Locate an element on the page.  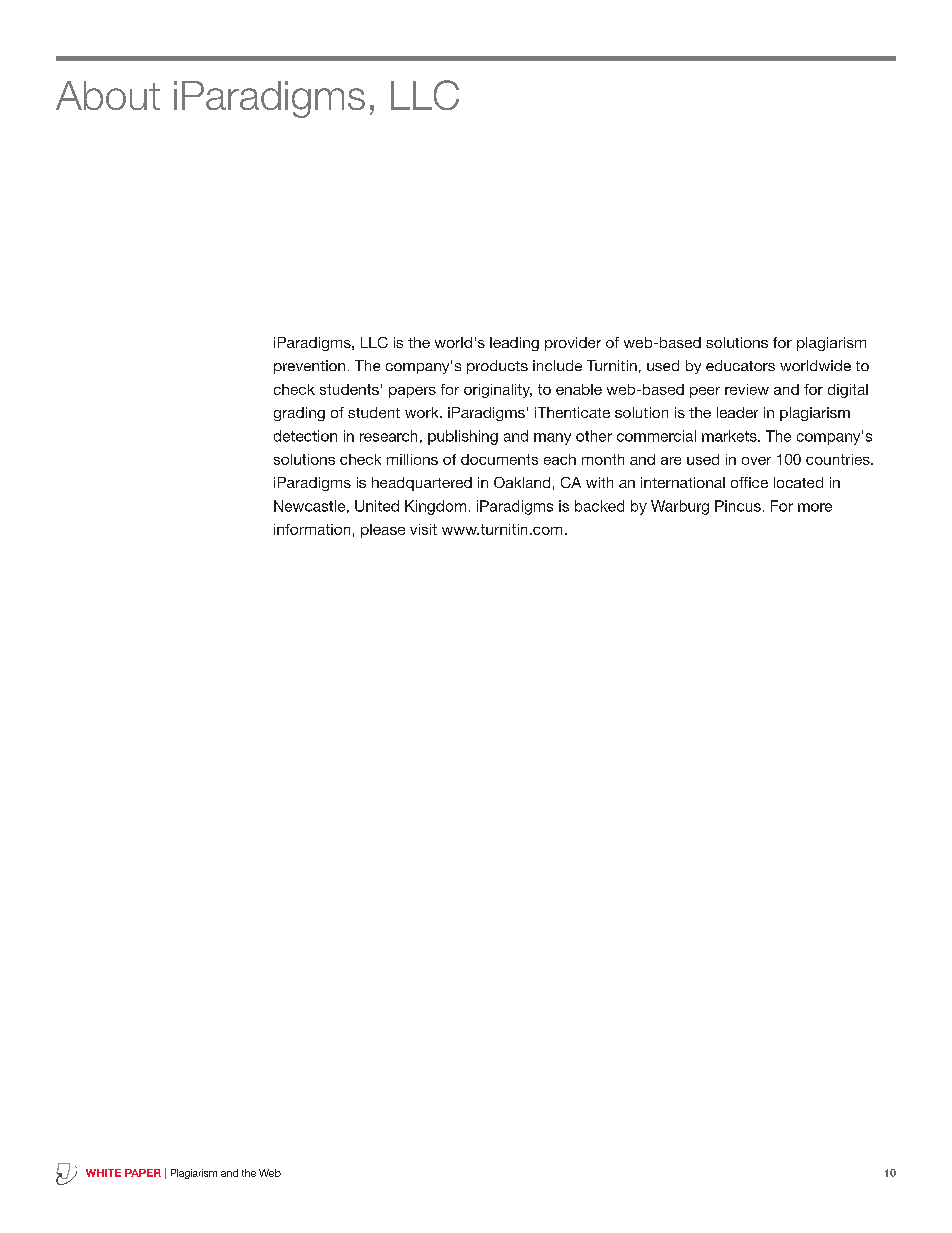
About is located at coordinates (108, 95).
